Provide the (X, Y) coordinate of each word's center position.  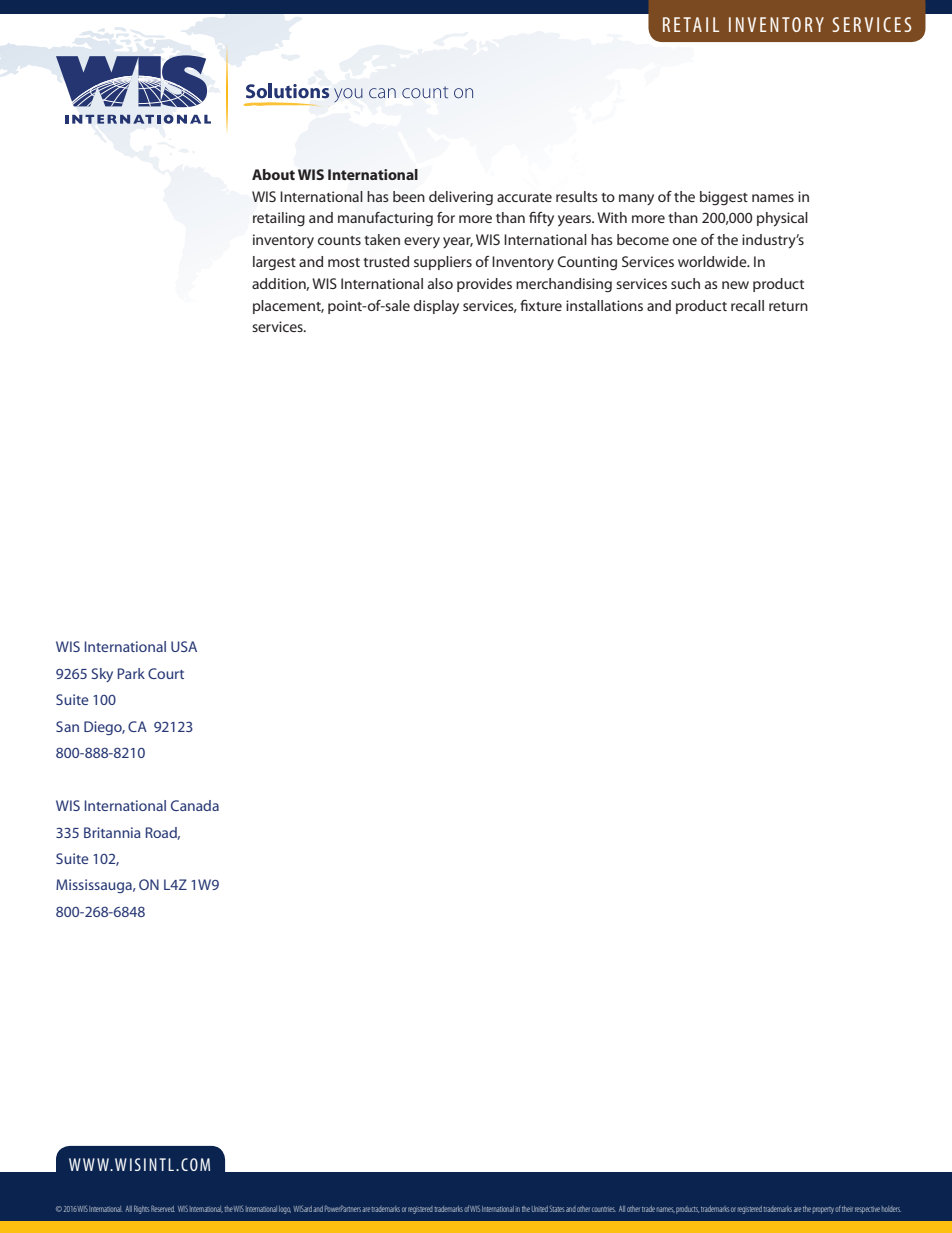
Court (166, 673)
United (540, 1209)
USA (184, 646)
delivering (461, 198)
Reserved (163, 1208)
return (788, 306)
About (273, 174)
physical (782, 219)
